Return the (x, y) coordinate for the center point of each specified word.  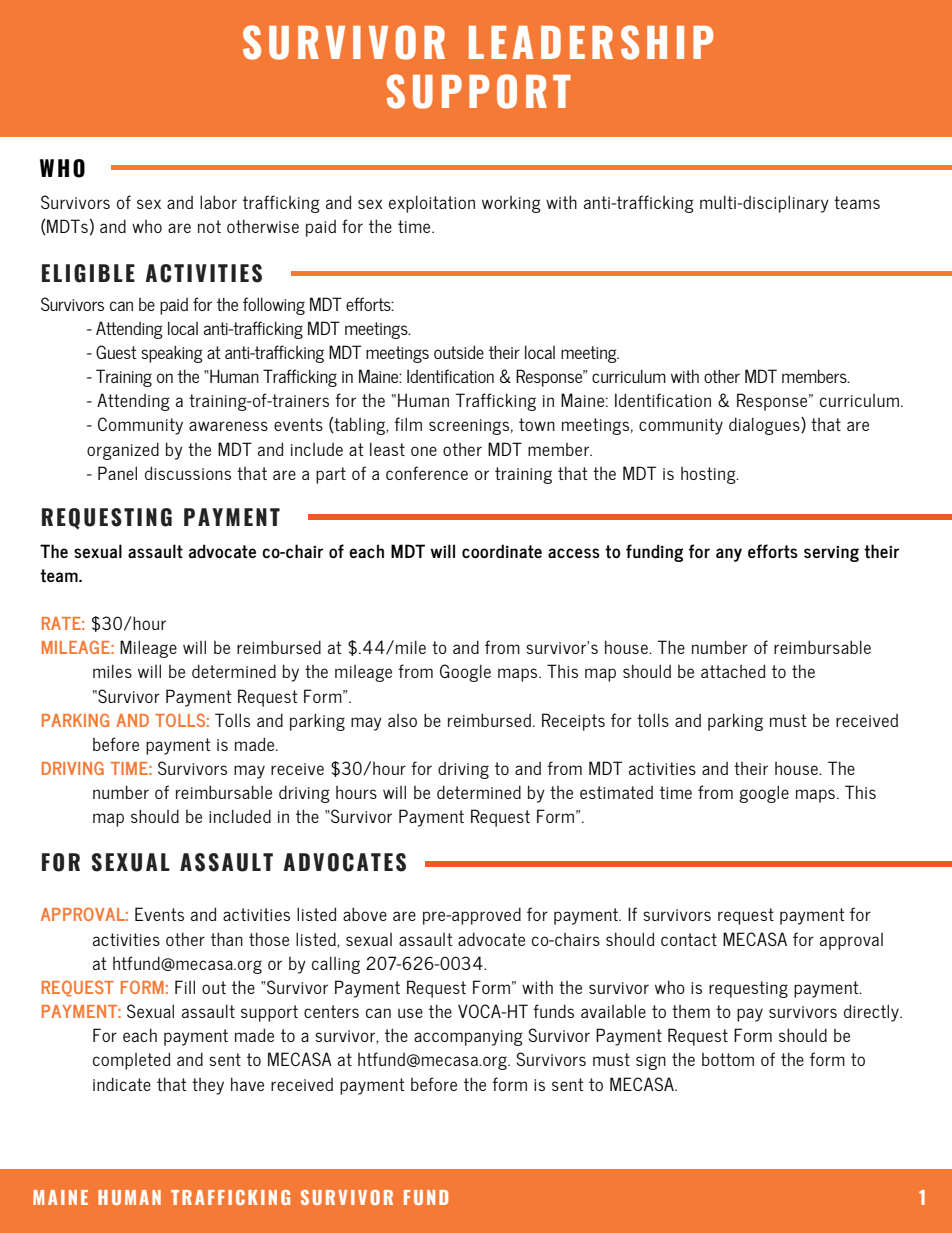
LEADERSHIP (591, 42)
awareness (228, 426)
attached (733, 671)
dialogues (765, 426)
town (537, 424)
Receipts (573, 722)
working (511, 204)
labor (218, 202)
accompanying (468, 1038)
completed (132, 1061)
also (402, 720)
